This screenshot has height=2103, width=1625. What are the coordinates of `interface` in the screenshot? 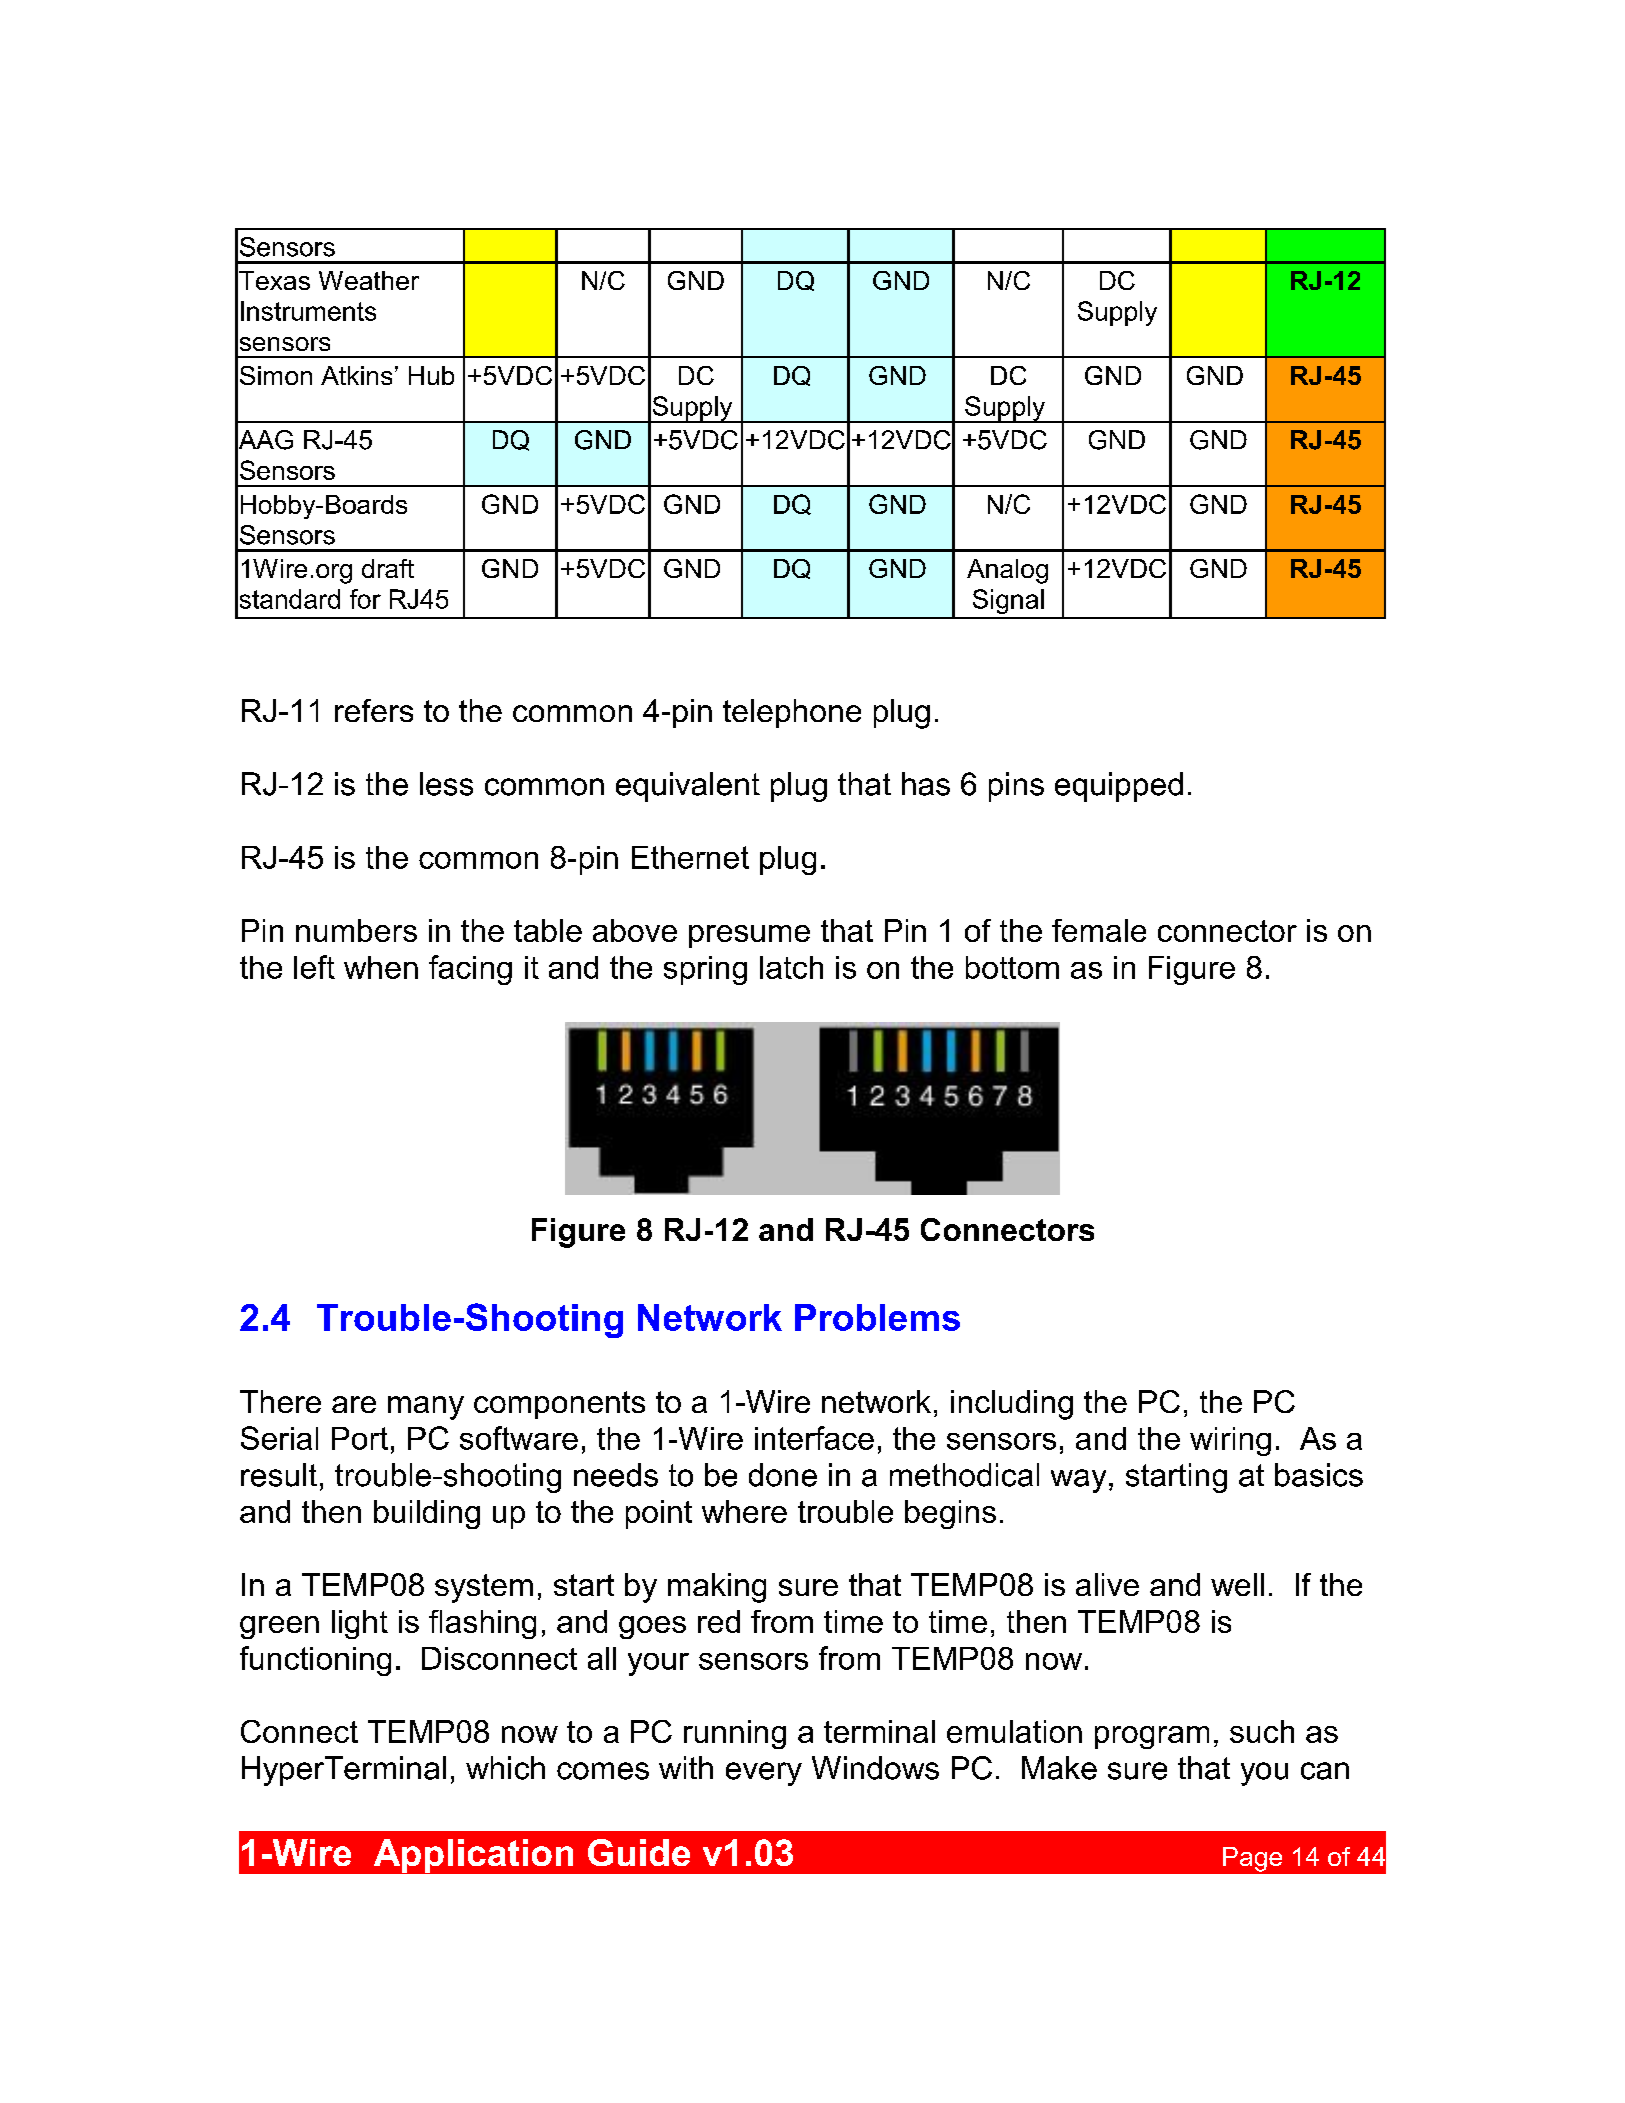 It's located at (814, 1438).
